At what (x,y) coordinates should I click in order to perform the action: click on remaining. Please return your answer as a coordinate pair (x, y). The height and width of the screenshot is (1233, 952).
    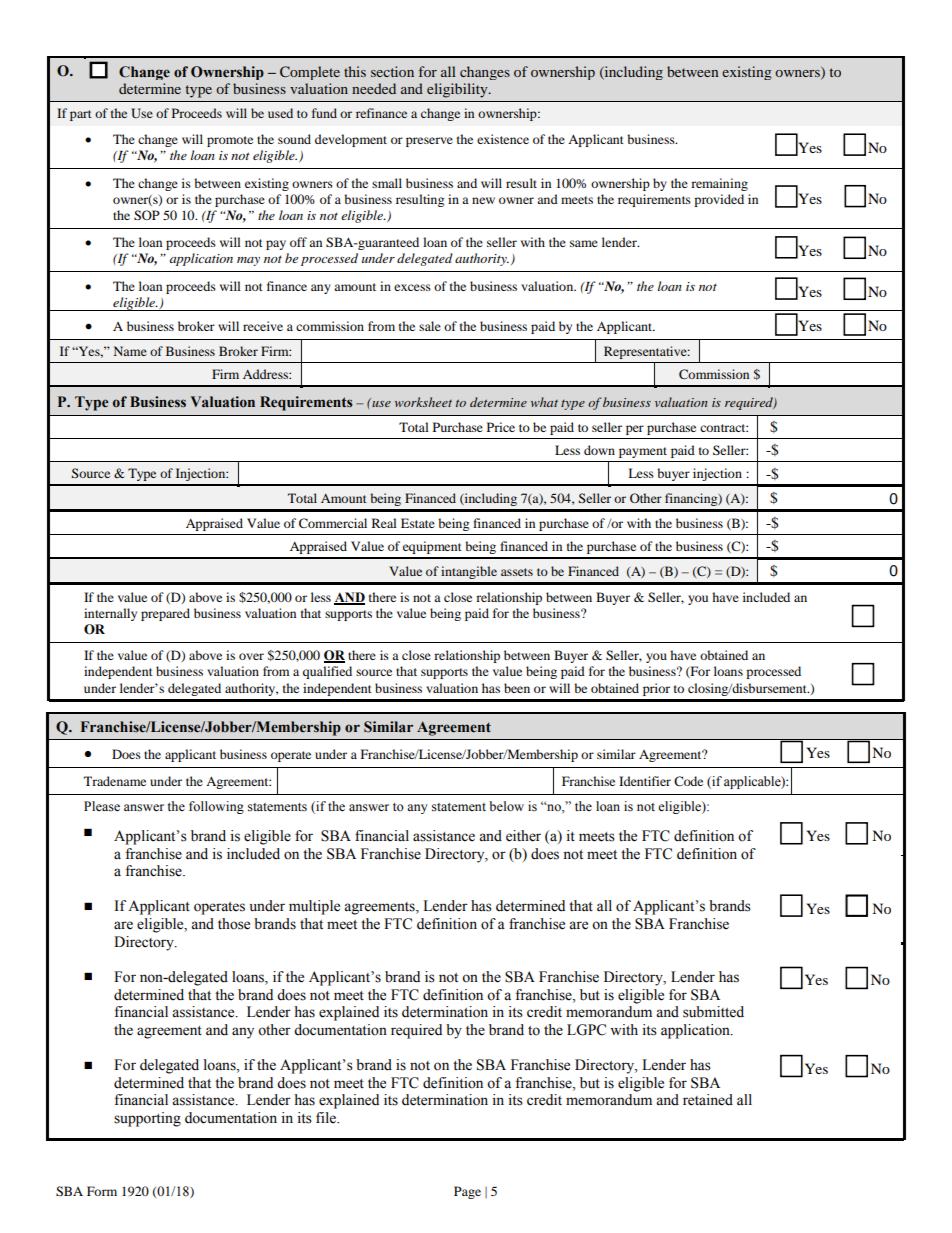
    Looking at the image, I should click on (719, 184).
